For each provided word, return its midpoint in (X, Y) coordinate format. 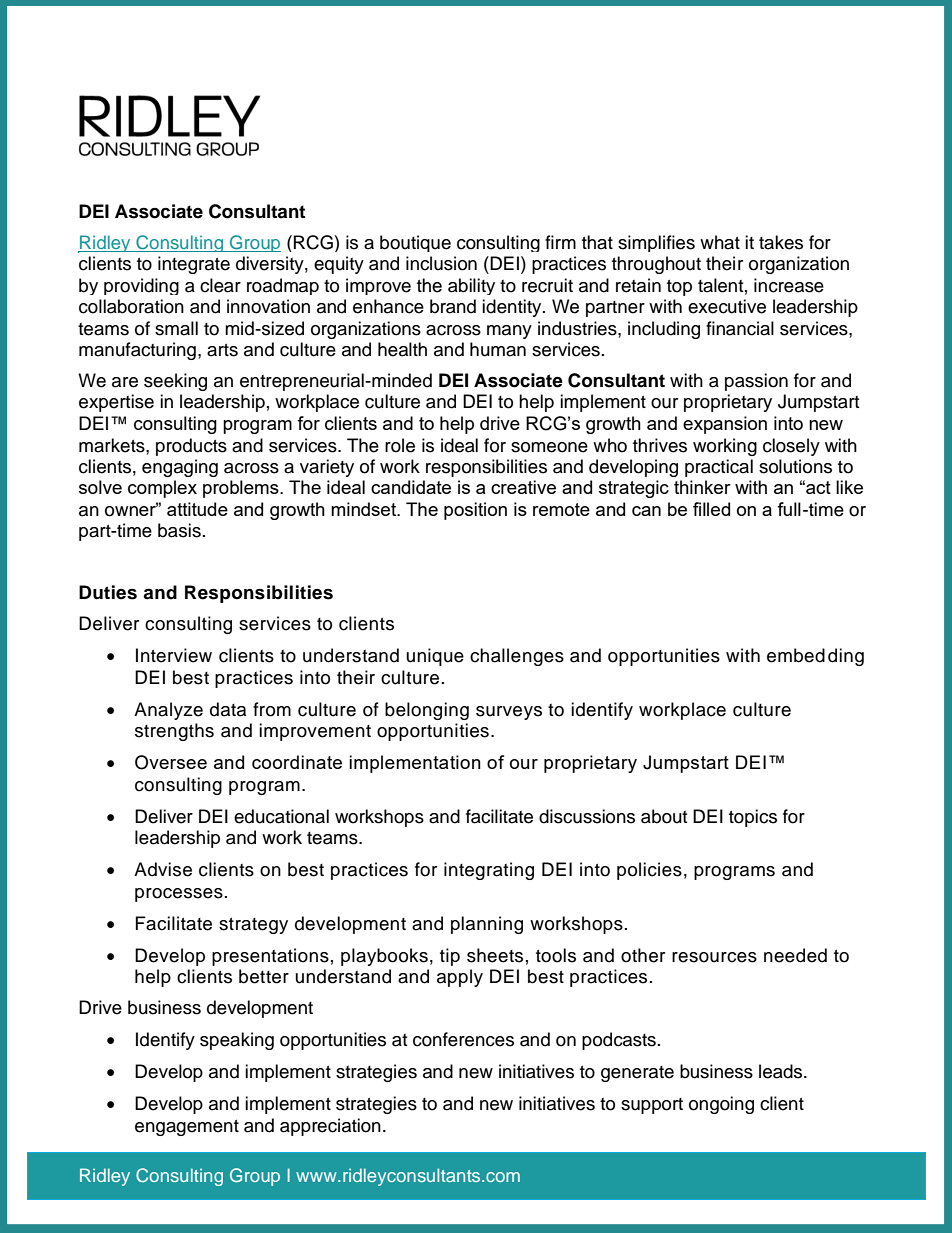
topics (753, 818)
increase (789, 285)
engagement (187, 1128)
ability (471, 286)
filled (711, 509)
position (475, 511)
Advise (163, 869)
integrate (194, 265)
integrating (489, 871)
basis (179, 530)
